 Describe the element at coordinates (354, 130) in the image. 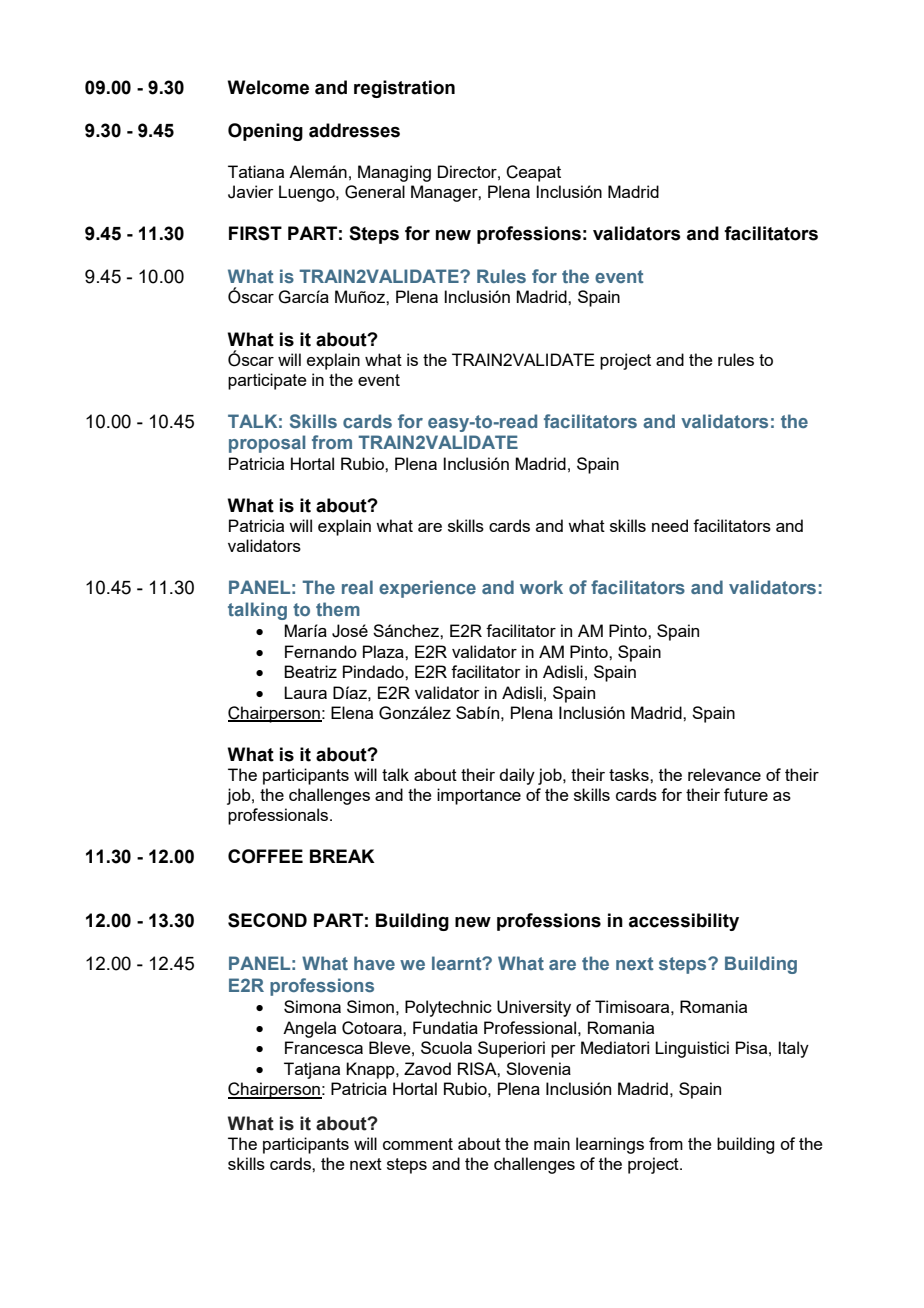

I see `addresses` at that location.
